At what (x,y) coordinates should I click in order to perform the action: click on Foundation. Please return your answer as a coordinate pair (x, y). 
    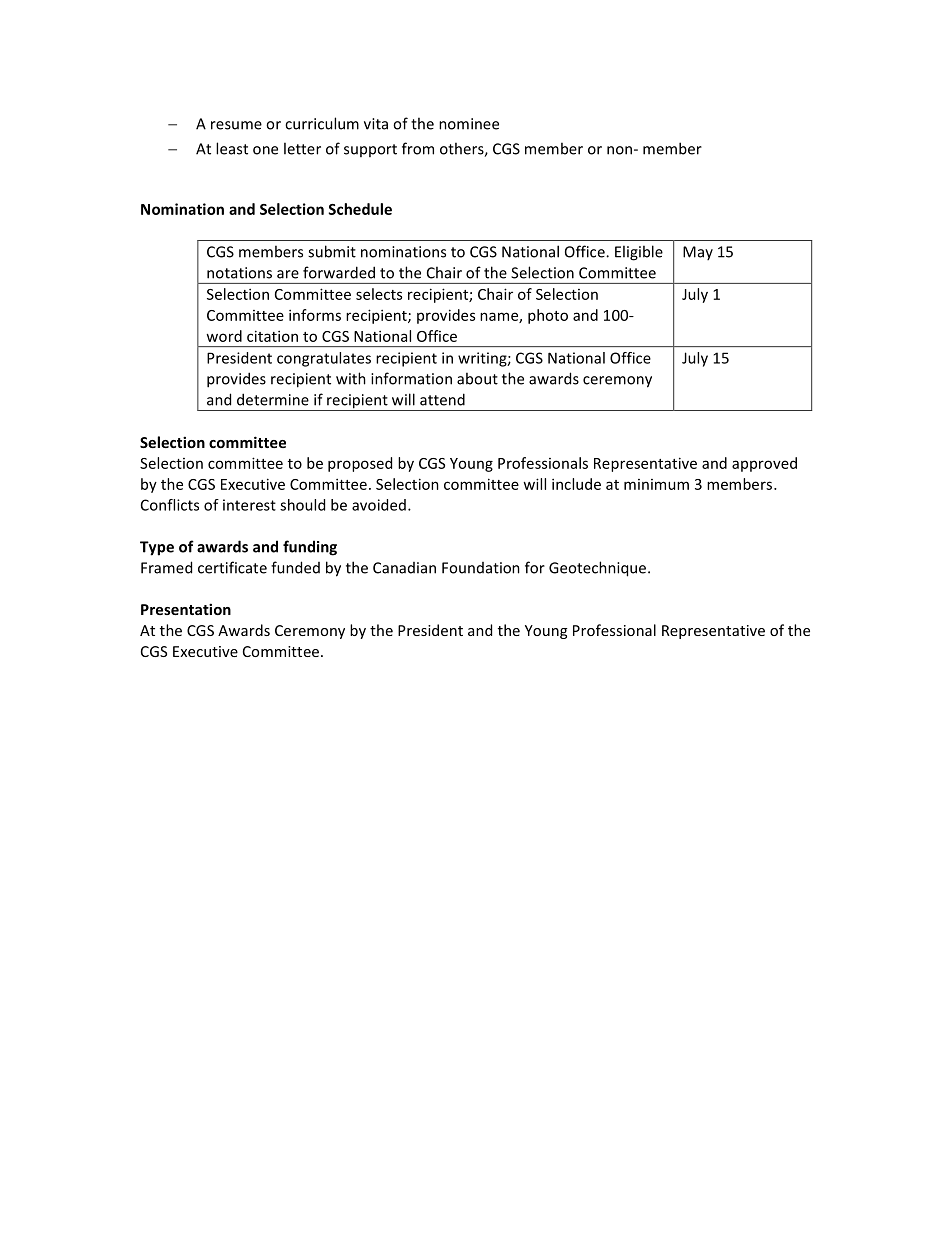
    Looking at the image, I should click on (481, 568).
